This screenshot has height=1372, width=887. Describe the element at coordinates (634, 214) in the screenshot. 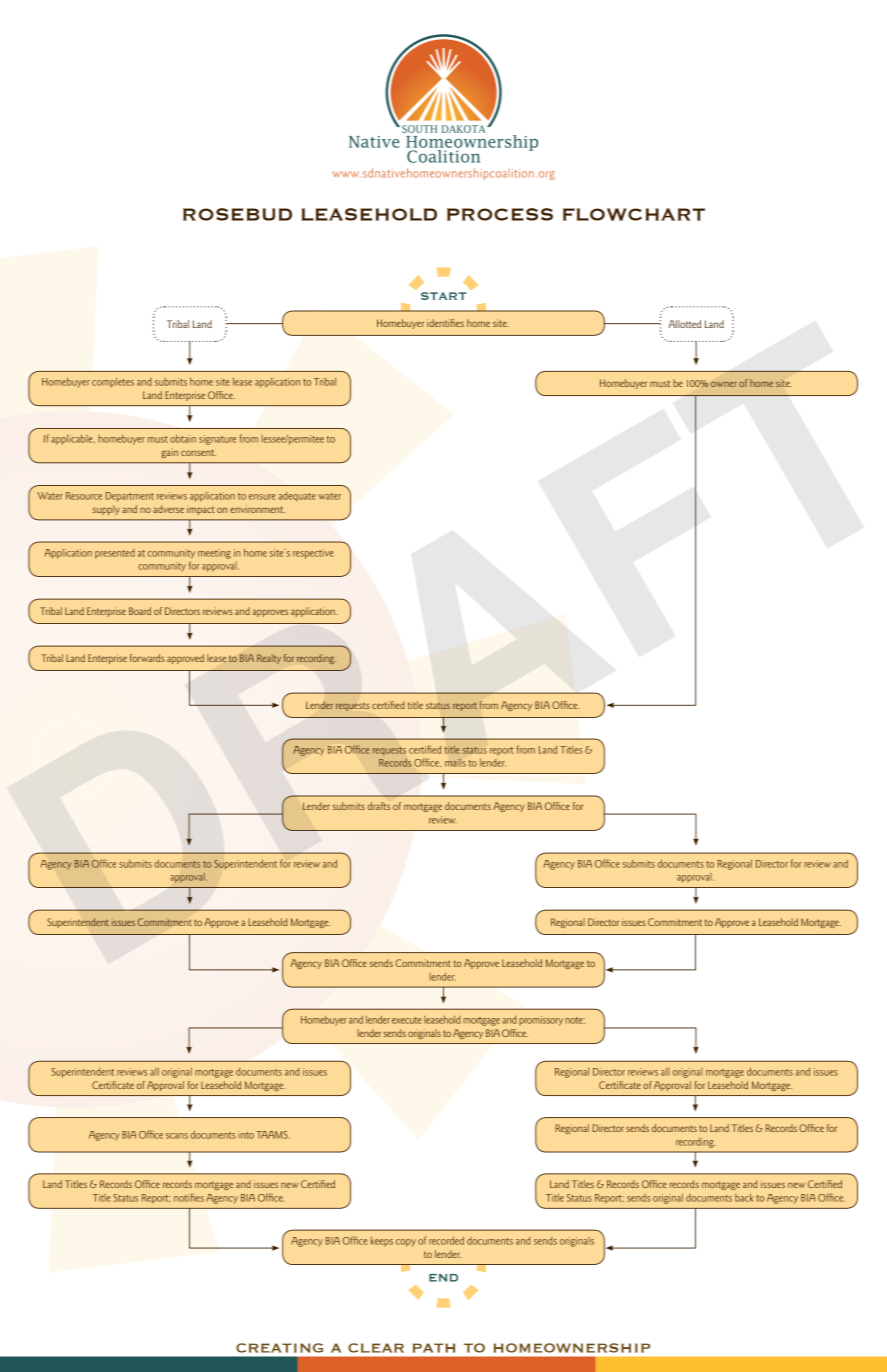

I see `FLOWCHART` at that location.
